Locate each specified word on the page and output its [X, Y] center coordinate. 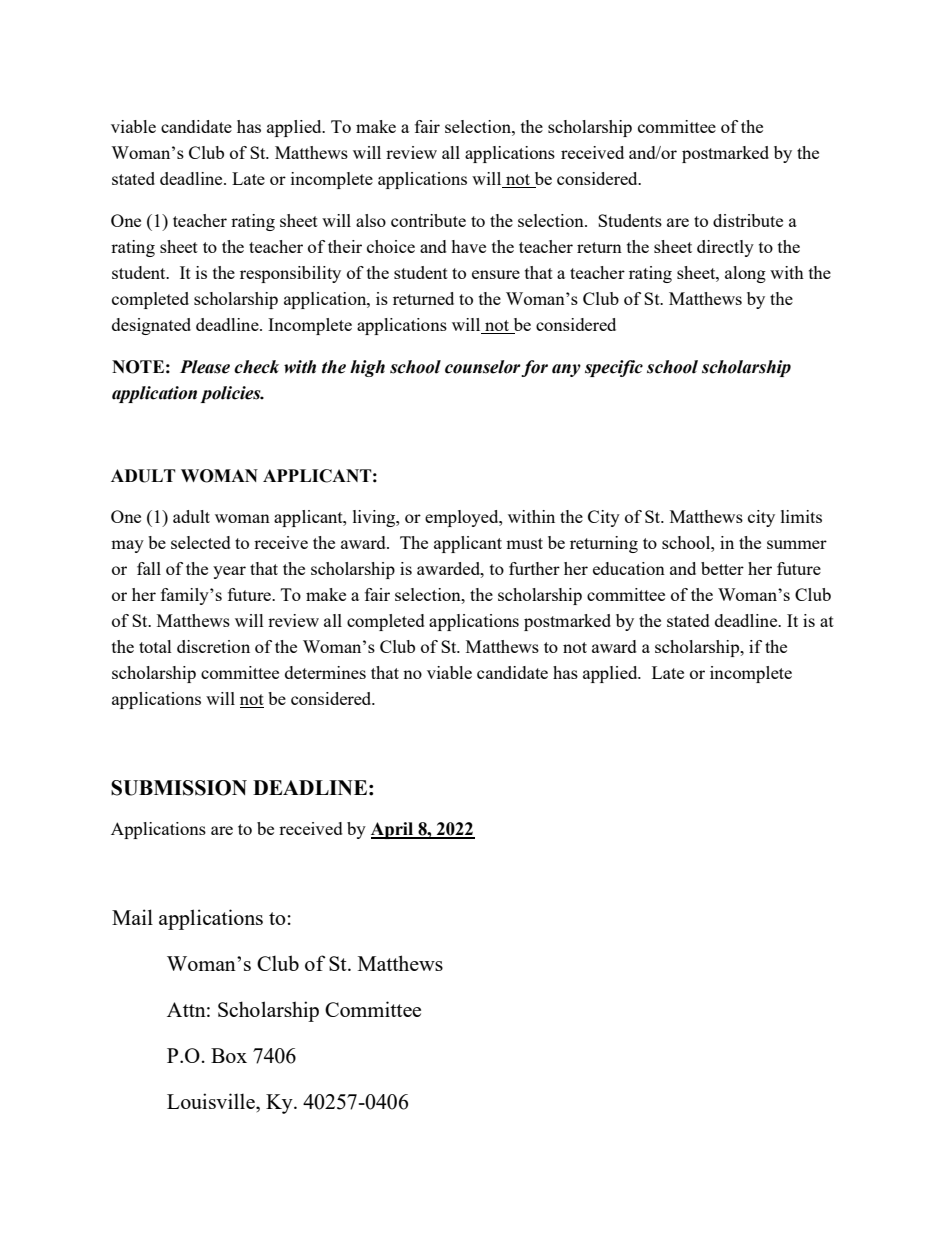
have [468, 246]
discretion [213, 646]
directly [725, 248]
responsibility [290, 274]
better [722, 568]
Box [229, 1055]
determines [325, 672]
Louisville [212, 1101]
